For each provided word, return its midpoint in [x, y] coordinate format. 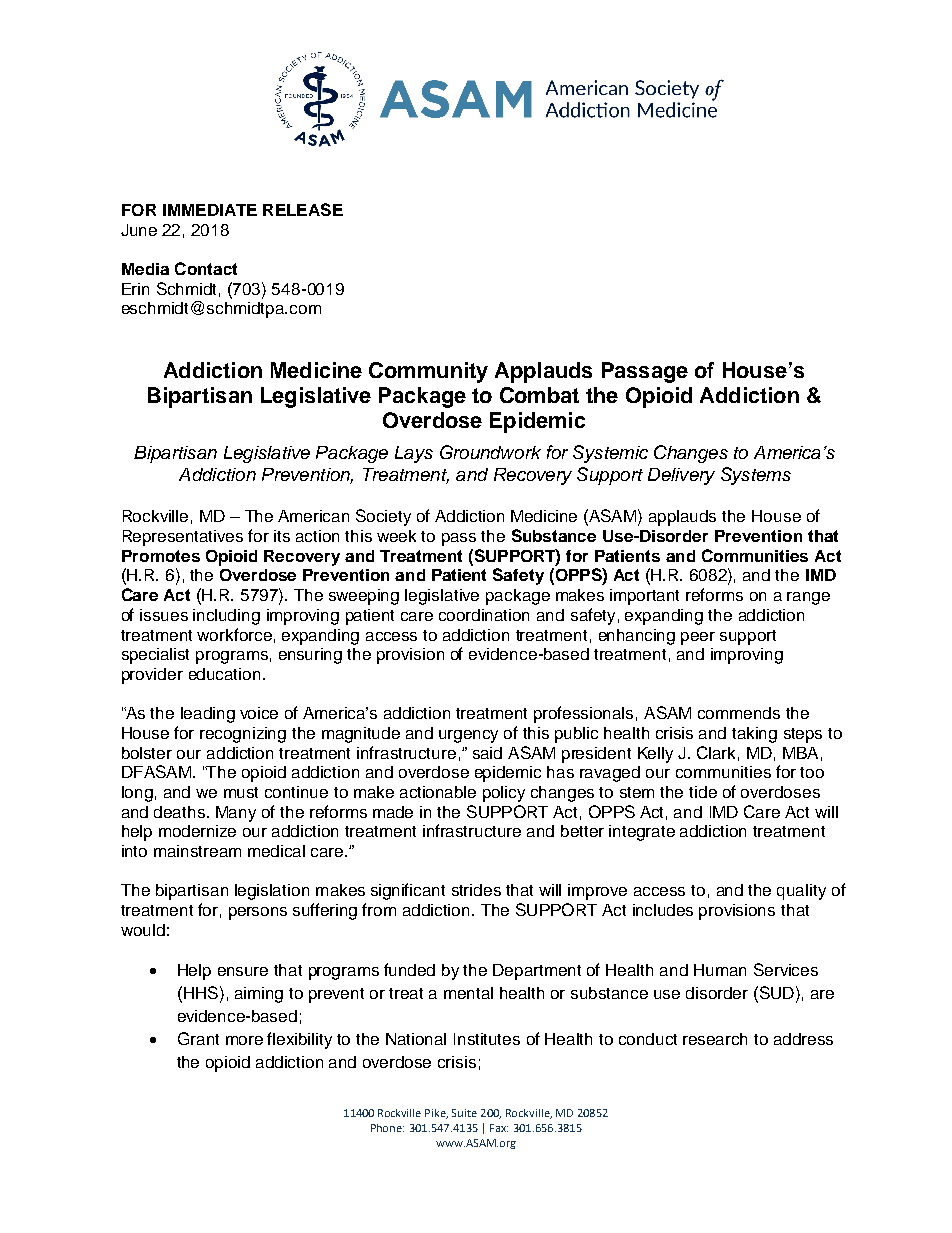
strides [476, 890]
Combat [539, 395]
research [715, 1039]
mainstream [197, 851]
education [224, 674]
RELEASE [303, 209]
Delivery [681, 476]
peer [698, 638]
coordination [484, 615]
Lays [414, 454]
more [244, 1040]
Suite [464, 1113]
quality [801, 892]
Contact [206, 268]
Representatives [183, 538]
